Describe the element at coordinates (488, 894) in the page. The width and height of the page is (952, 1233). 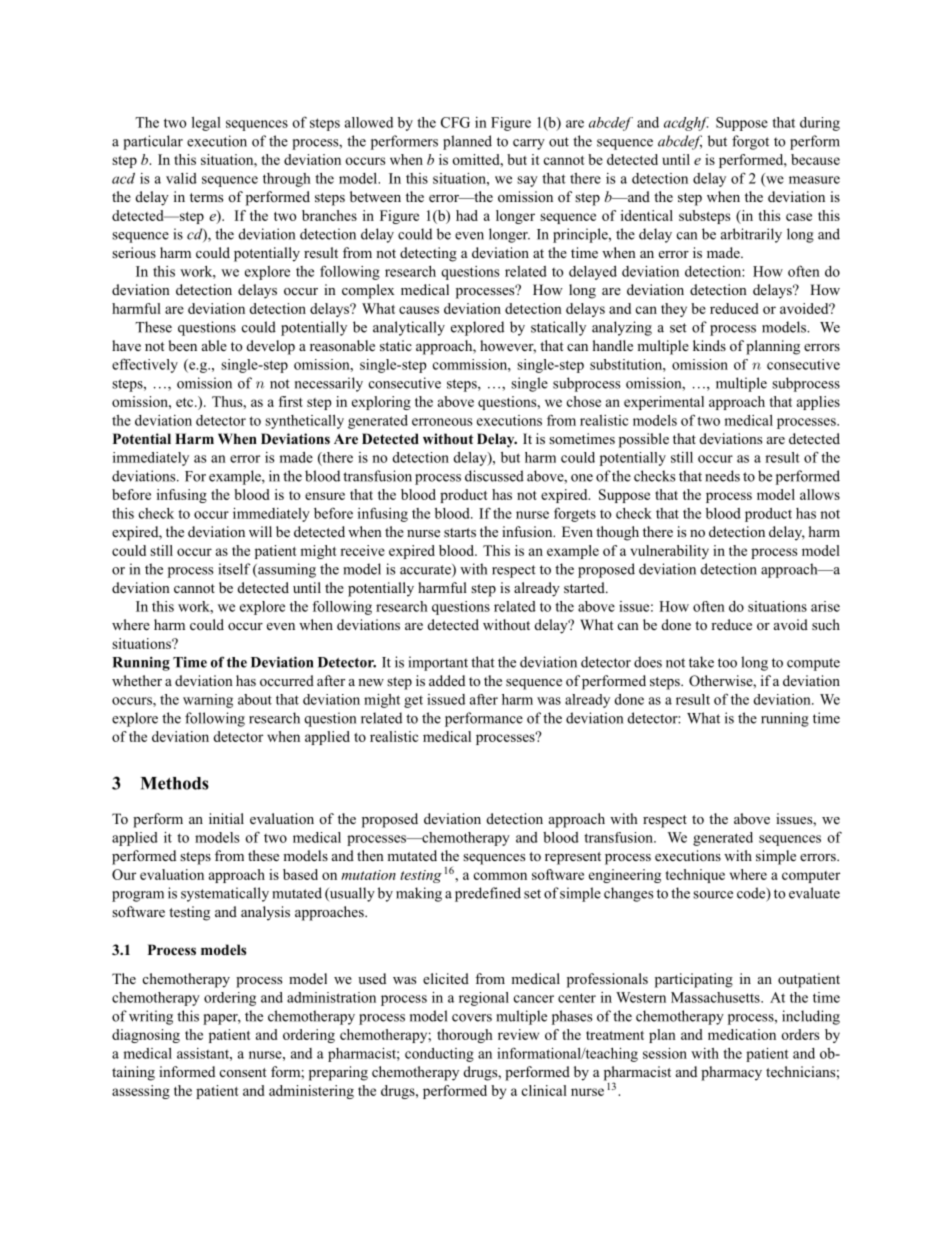
I see `predefined` at that location.
